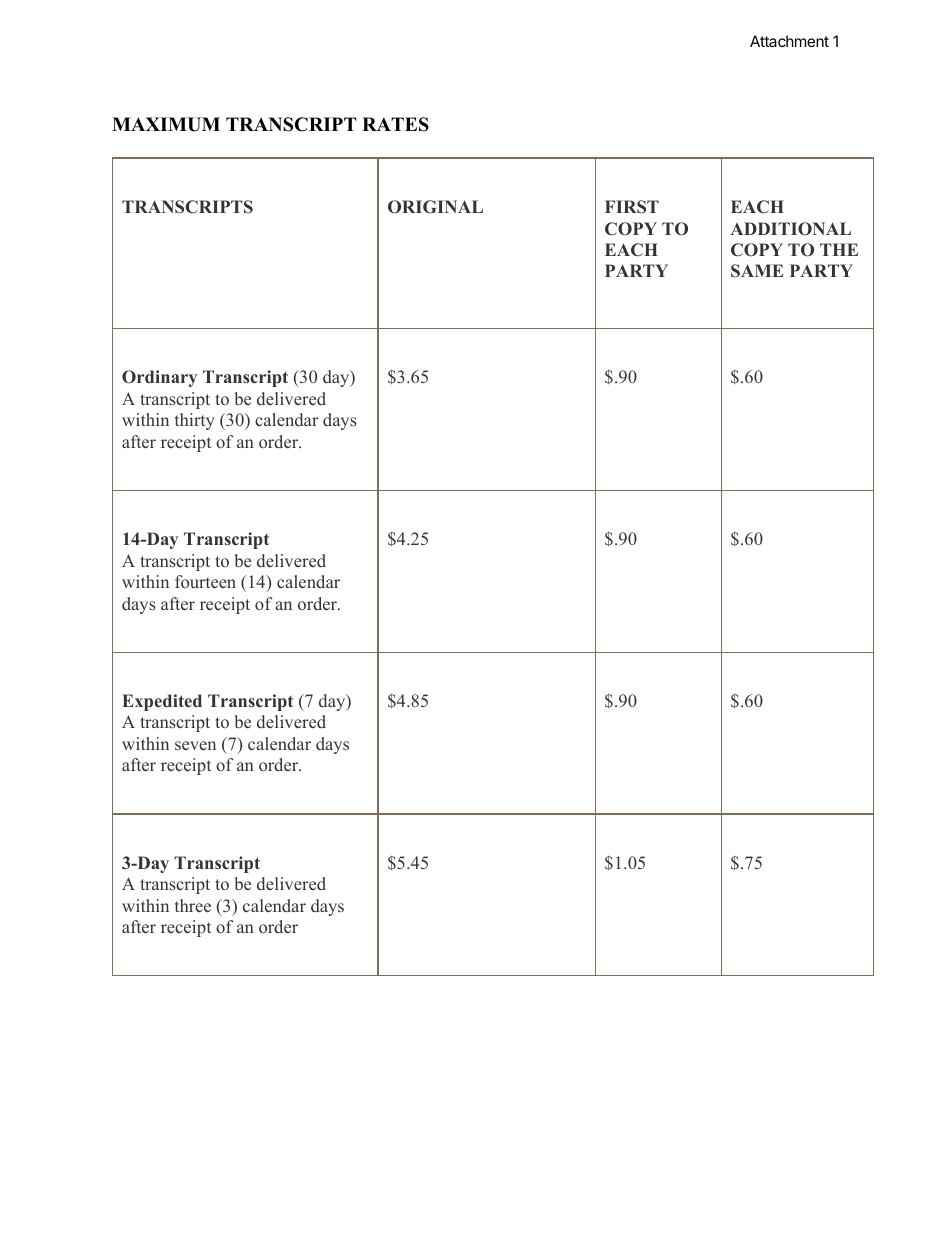  Describe the element at coordinates (757, 271) in the screenshot. I see `SAME` at that location.
